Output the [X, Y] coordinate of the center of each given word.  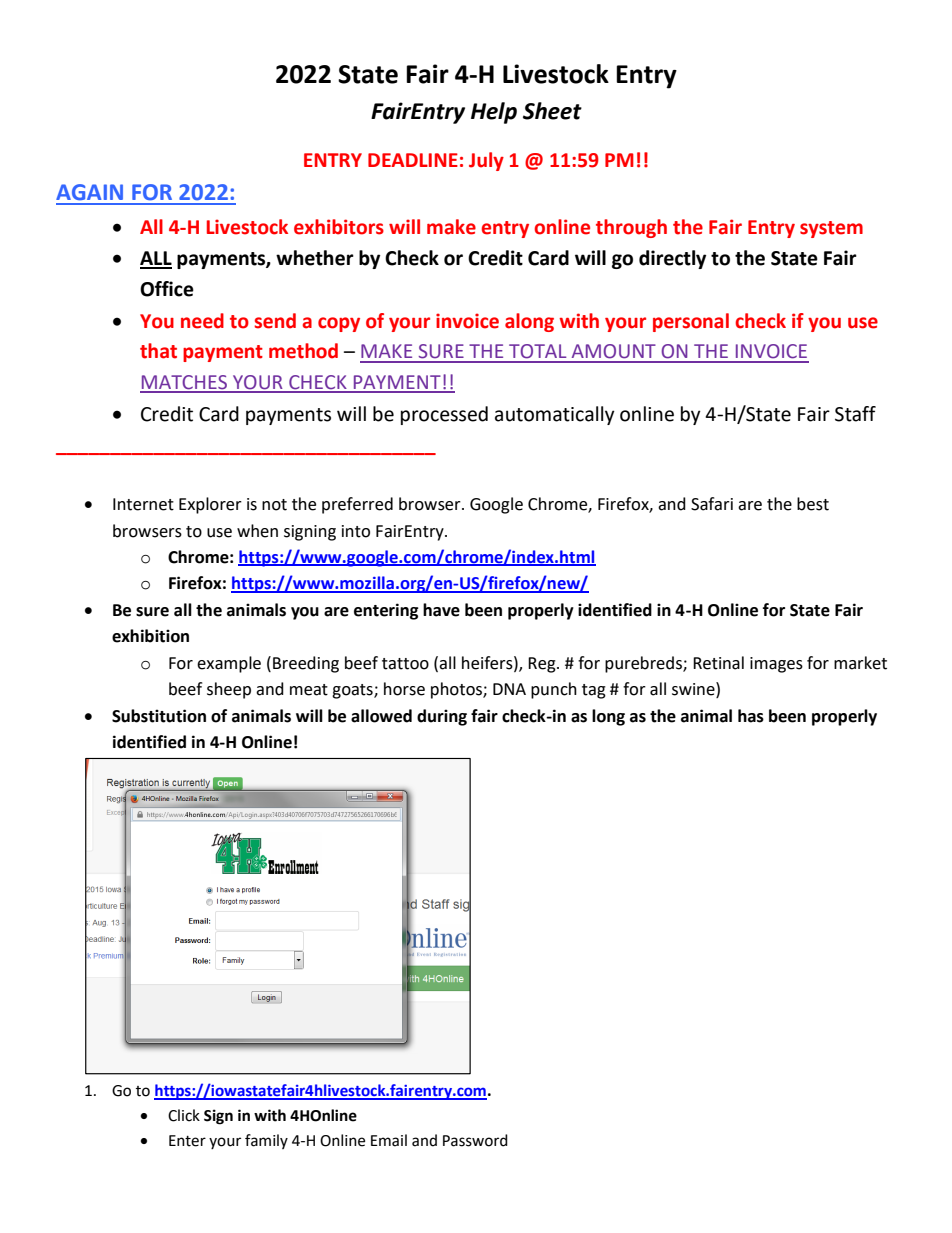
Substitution [159, 716]
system [831, 229]
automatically [555, 415]
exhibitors [339, 227]
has [751, 716]
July [486, 161]
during [442, 717]
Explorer [210, 505]
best [813, 504]
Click [184, 1115]
